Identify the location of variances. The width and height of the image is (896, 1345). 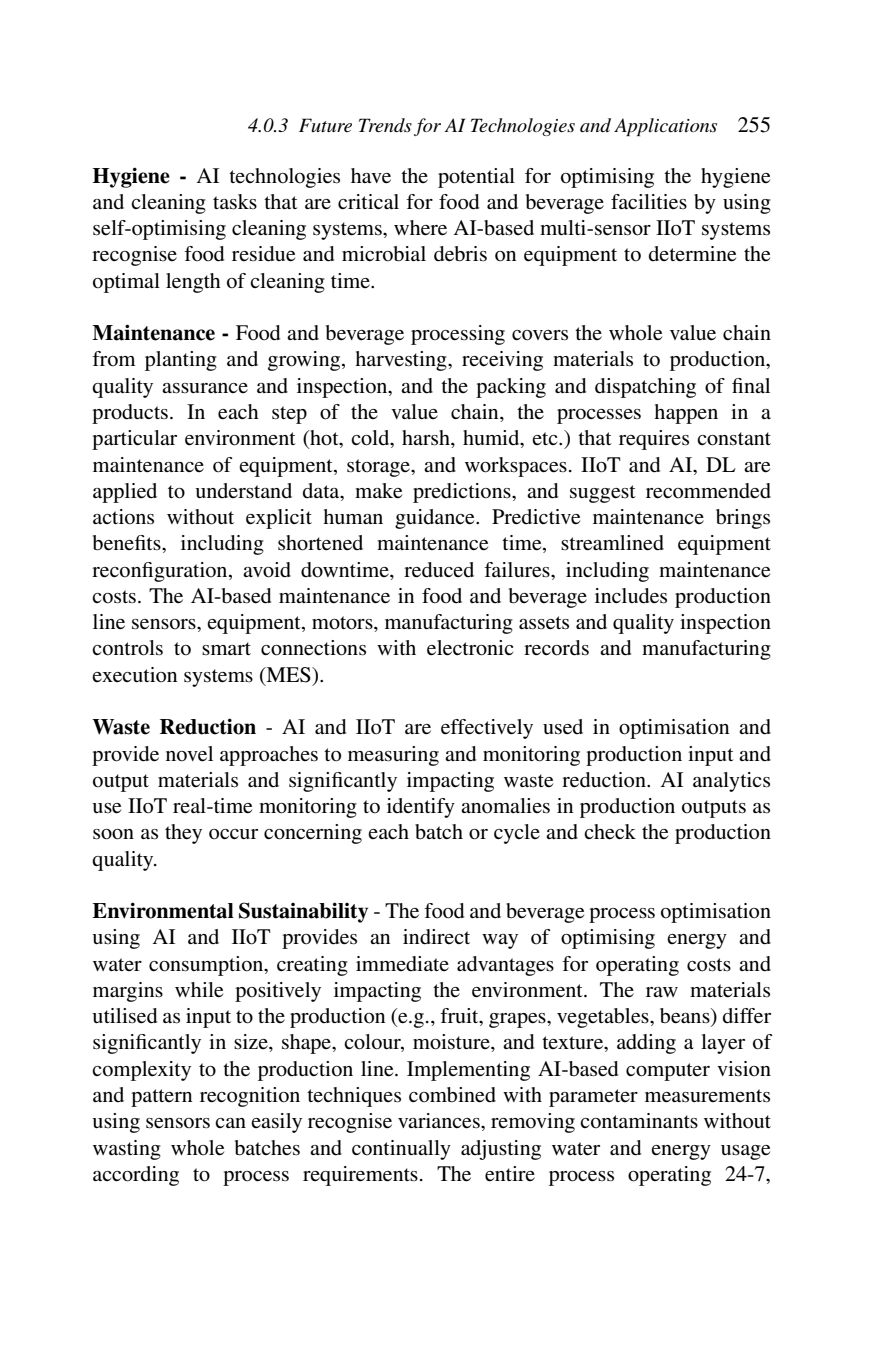
(440, 1121).
